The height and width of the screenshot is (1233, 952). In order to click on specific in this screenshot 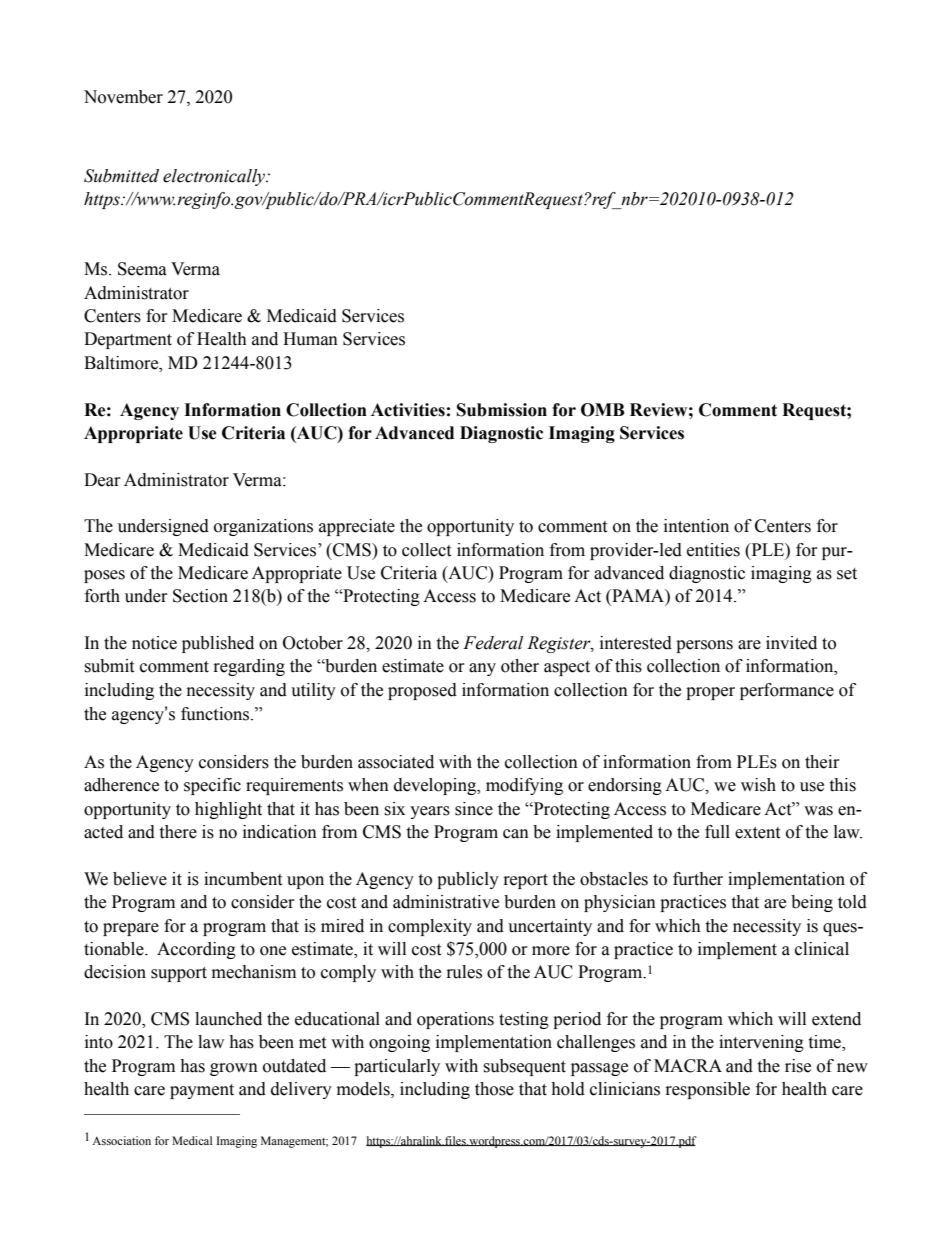, I will do `click(212, 786)`.
